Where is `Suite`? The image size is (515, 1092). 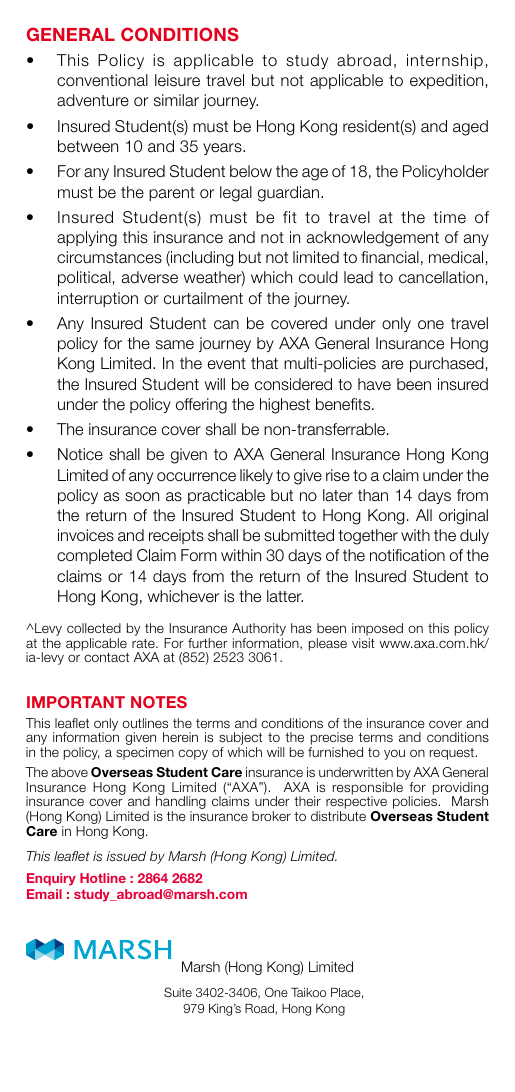 Suite is located at coordinates (178, 992).
